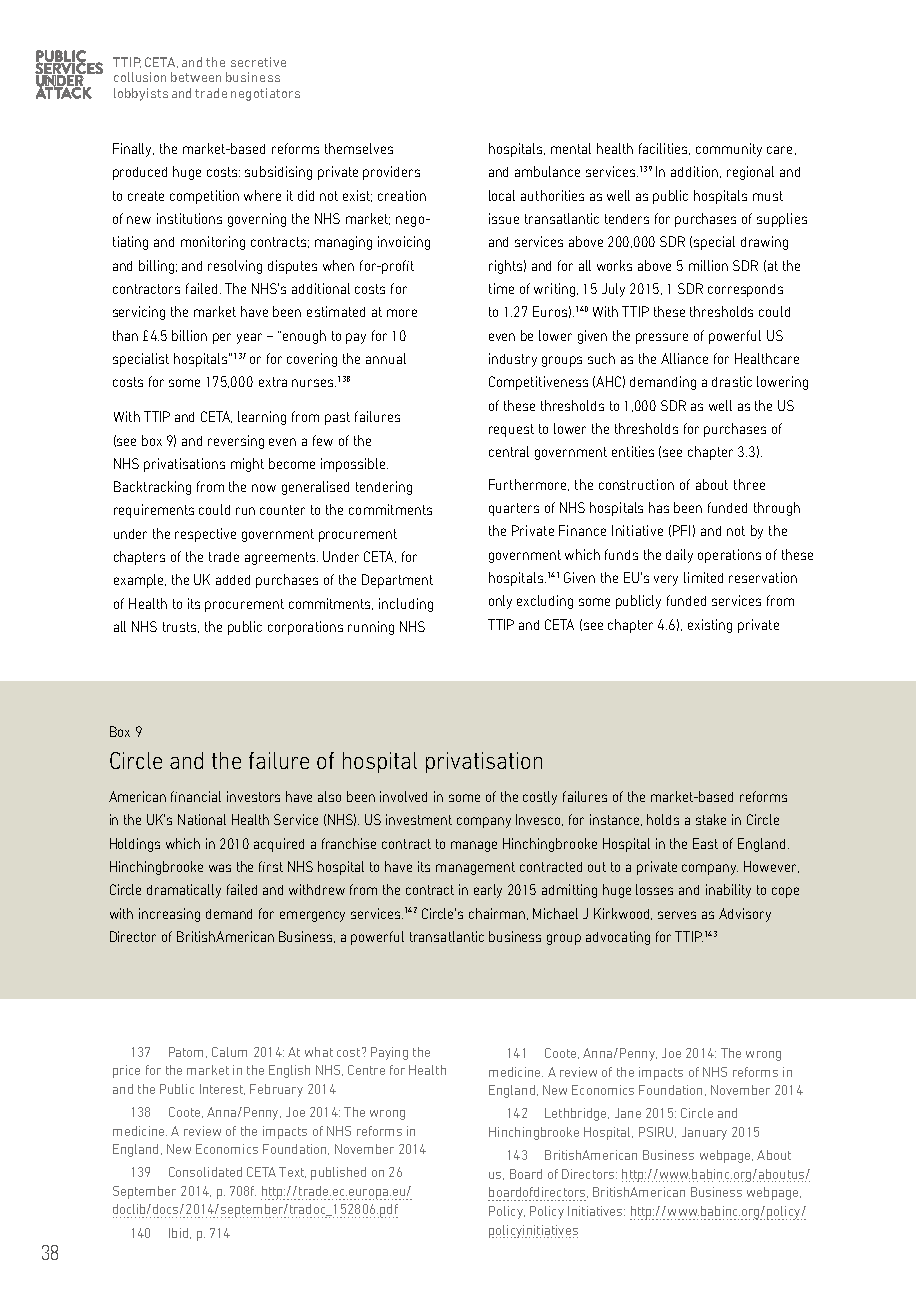 This page has width=924, height=1308. Describe the element at coordinates (169, 915) in the page. I see `increasing` at that location.
